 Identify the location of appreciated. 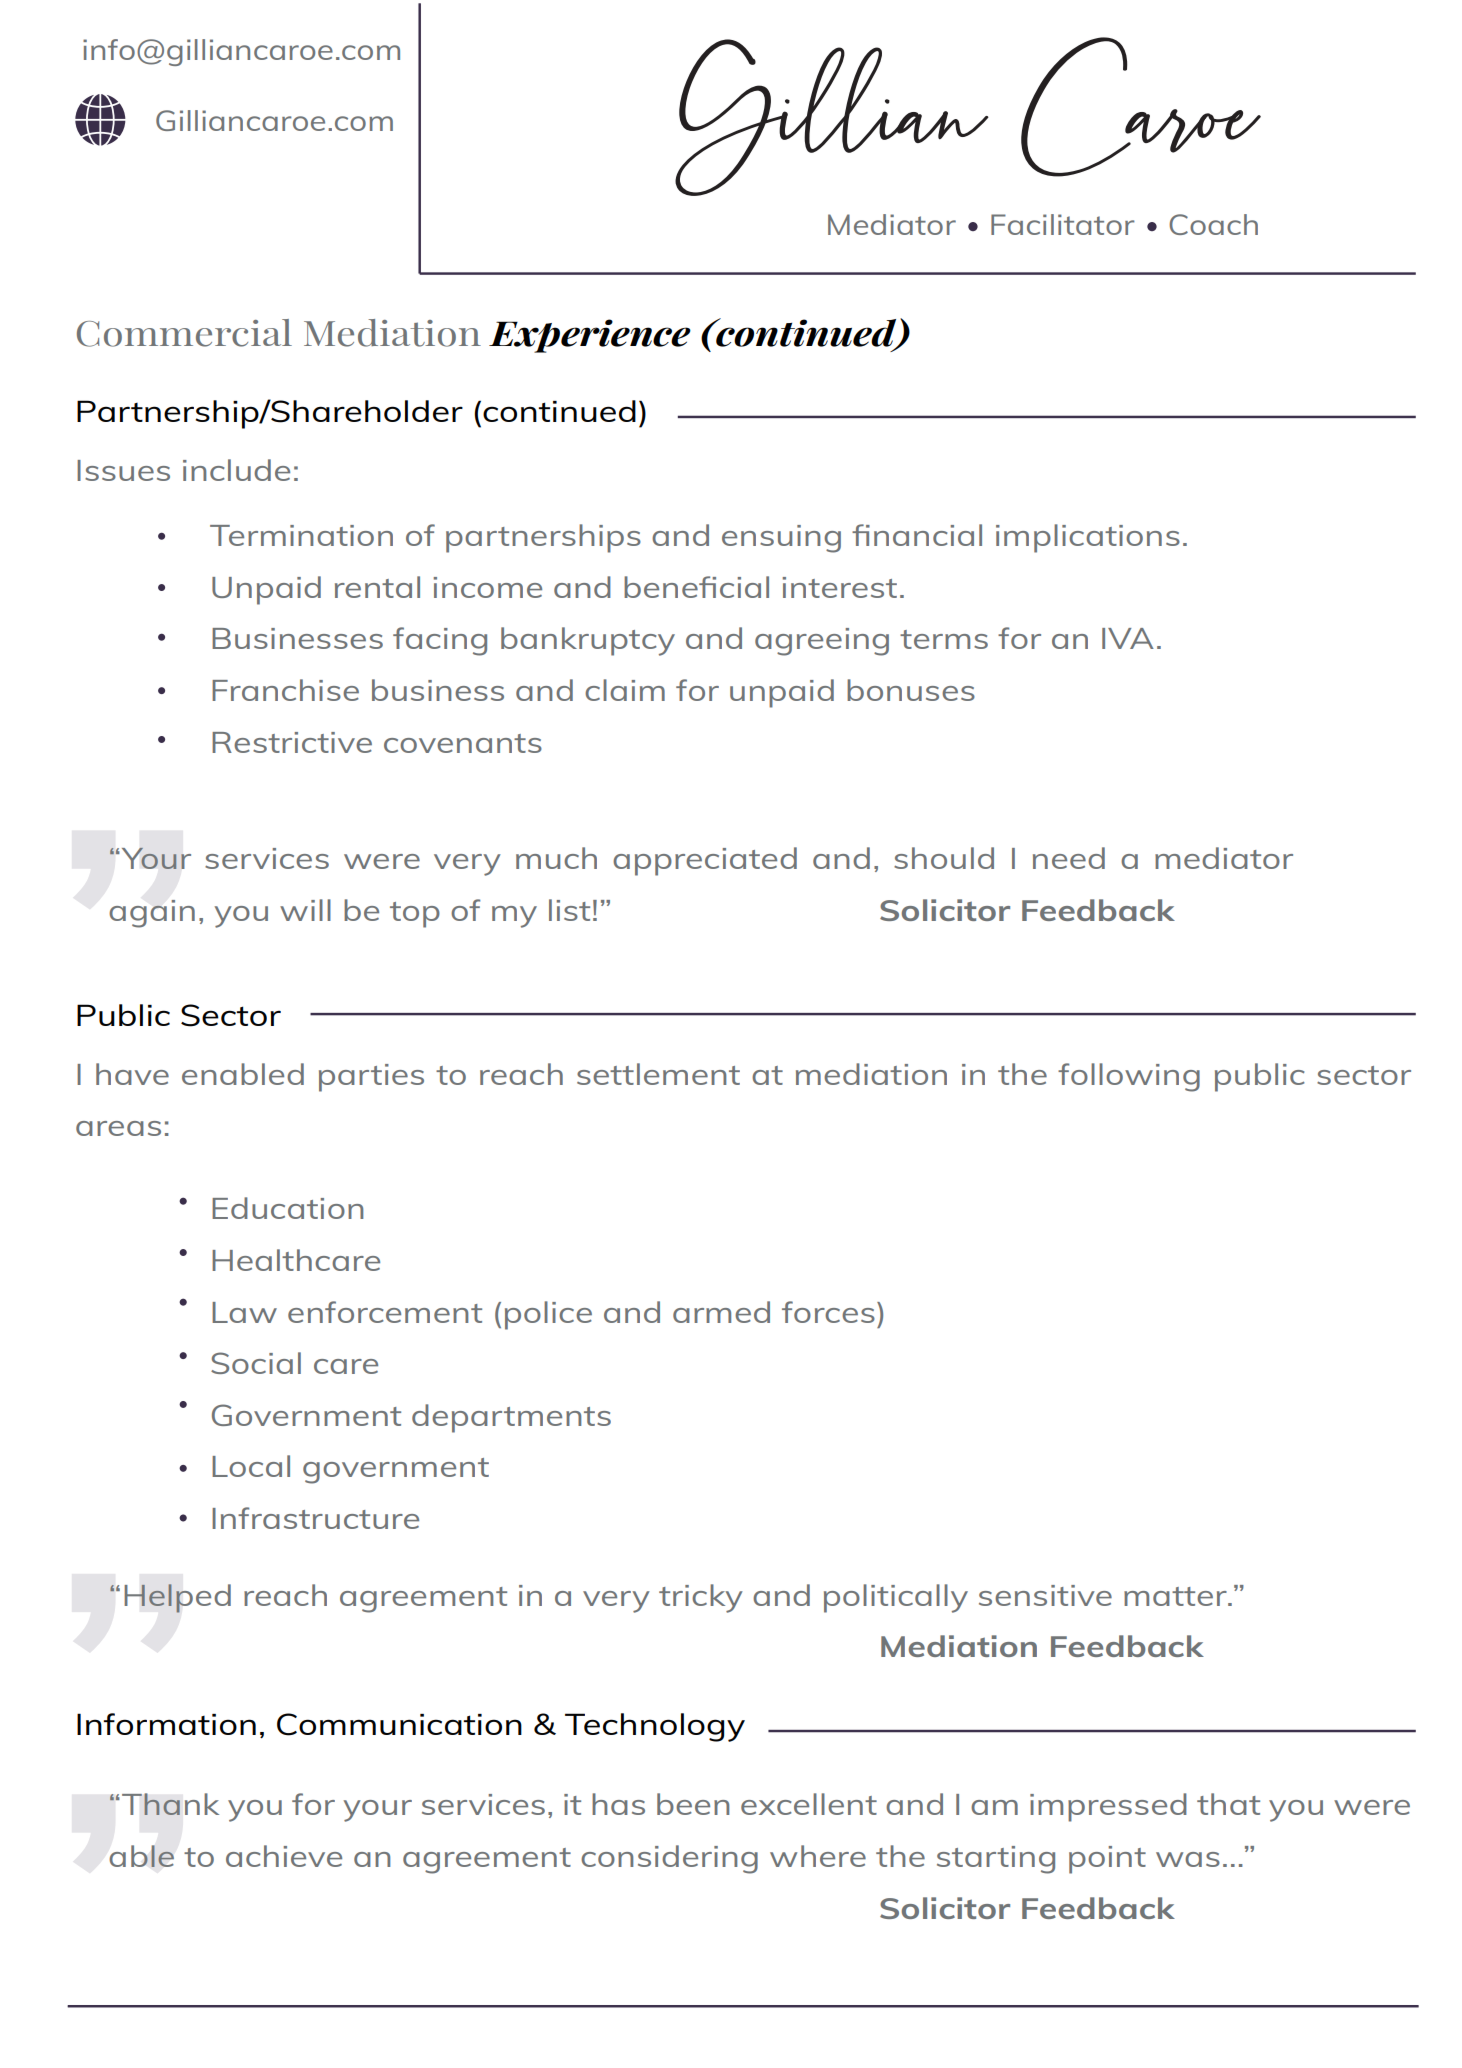
(705, 861).
